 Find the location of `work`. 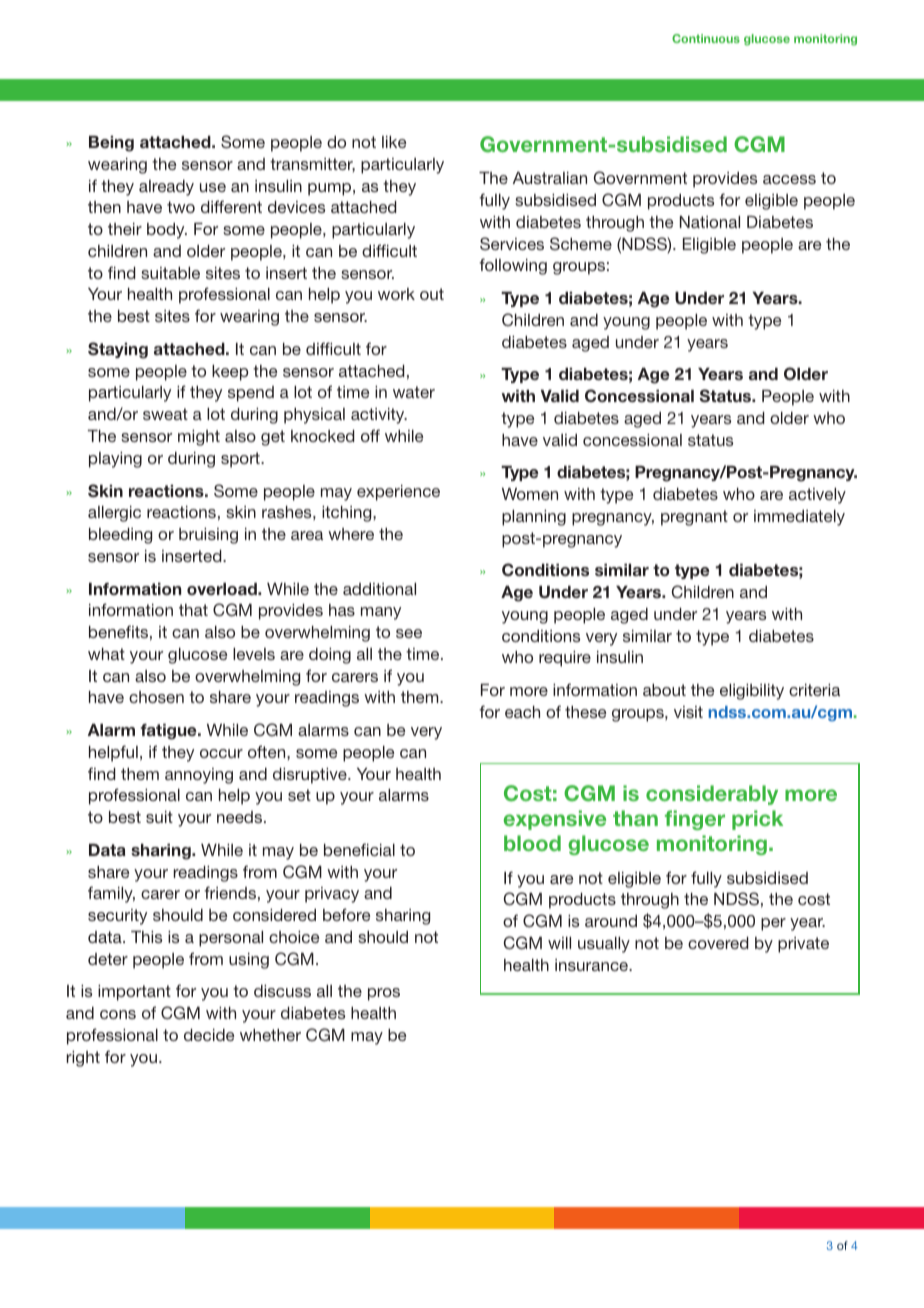

work is located at coordinates (396, 294).
